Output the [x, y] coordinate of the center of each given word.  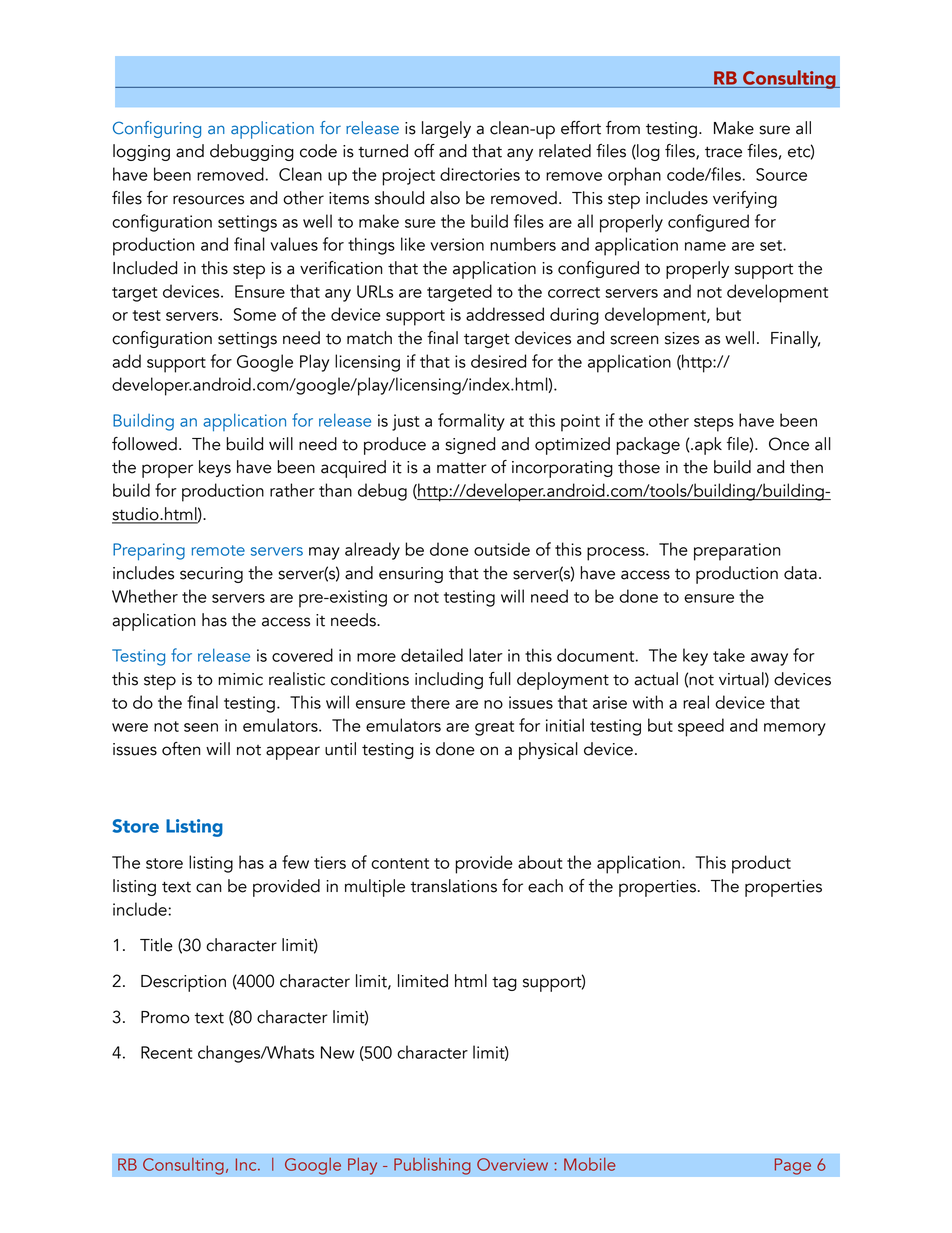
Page [792, 1166]
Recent [166, 1052]
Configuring [157, 129]
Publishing [432, 1166]
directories [480, 174]
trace [723, 152]
